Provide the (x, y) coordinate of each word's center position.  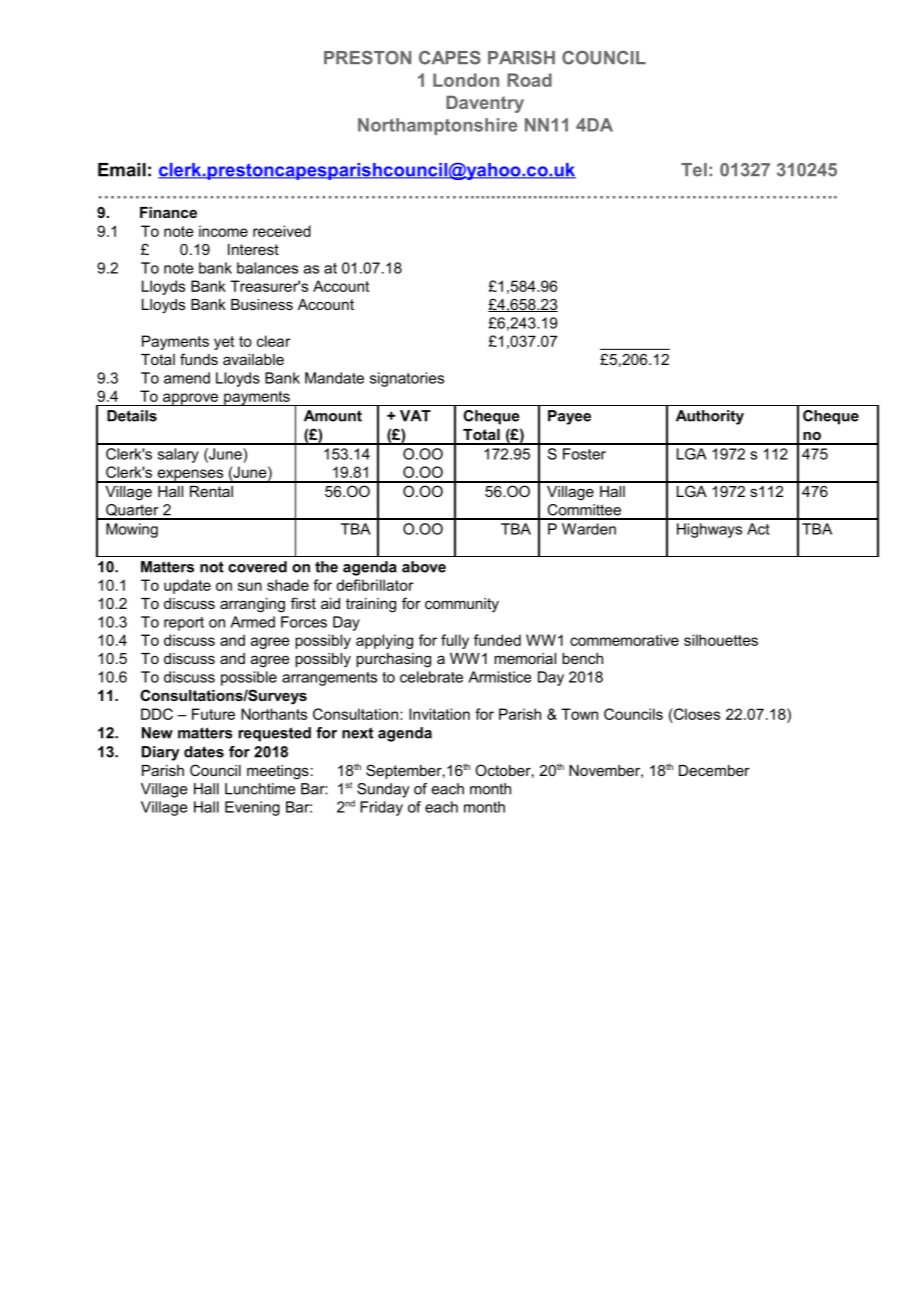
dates (204, 752)
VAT (415, 416)
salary (178, 455)
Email (122, 170)
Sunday (383, 790)
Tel (694, 170)
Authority (710, 417)
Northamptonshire (438, 126)
